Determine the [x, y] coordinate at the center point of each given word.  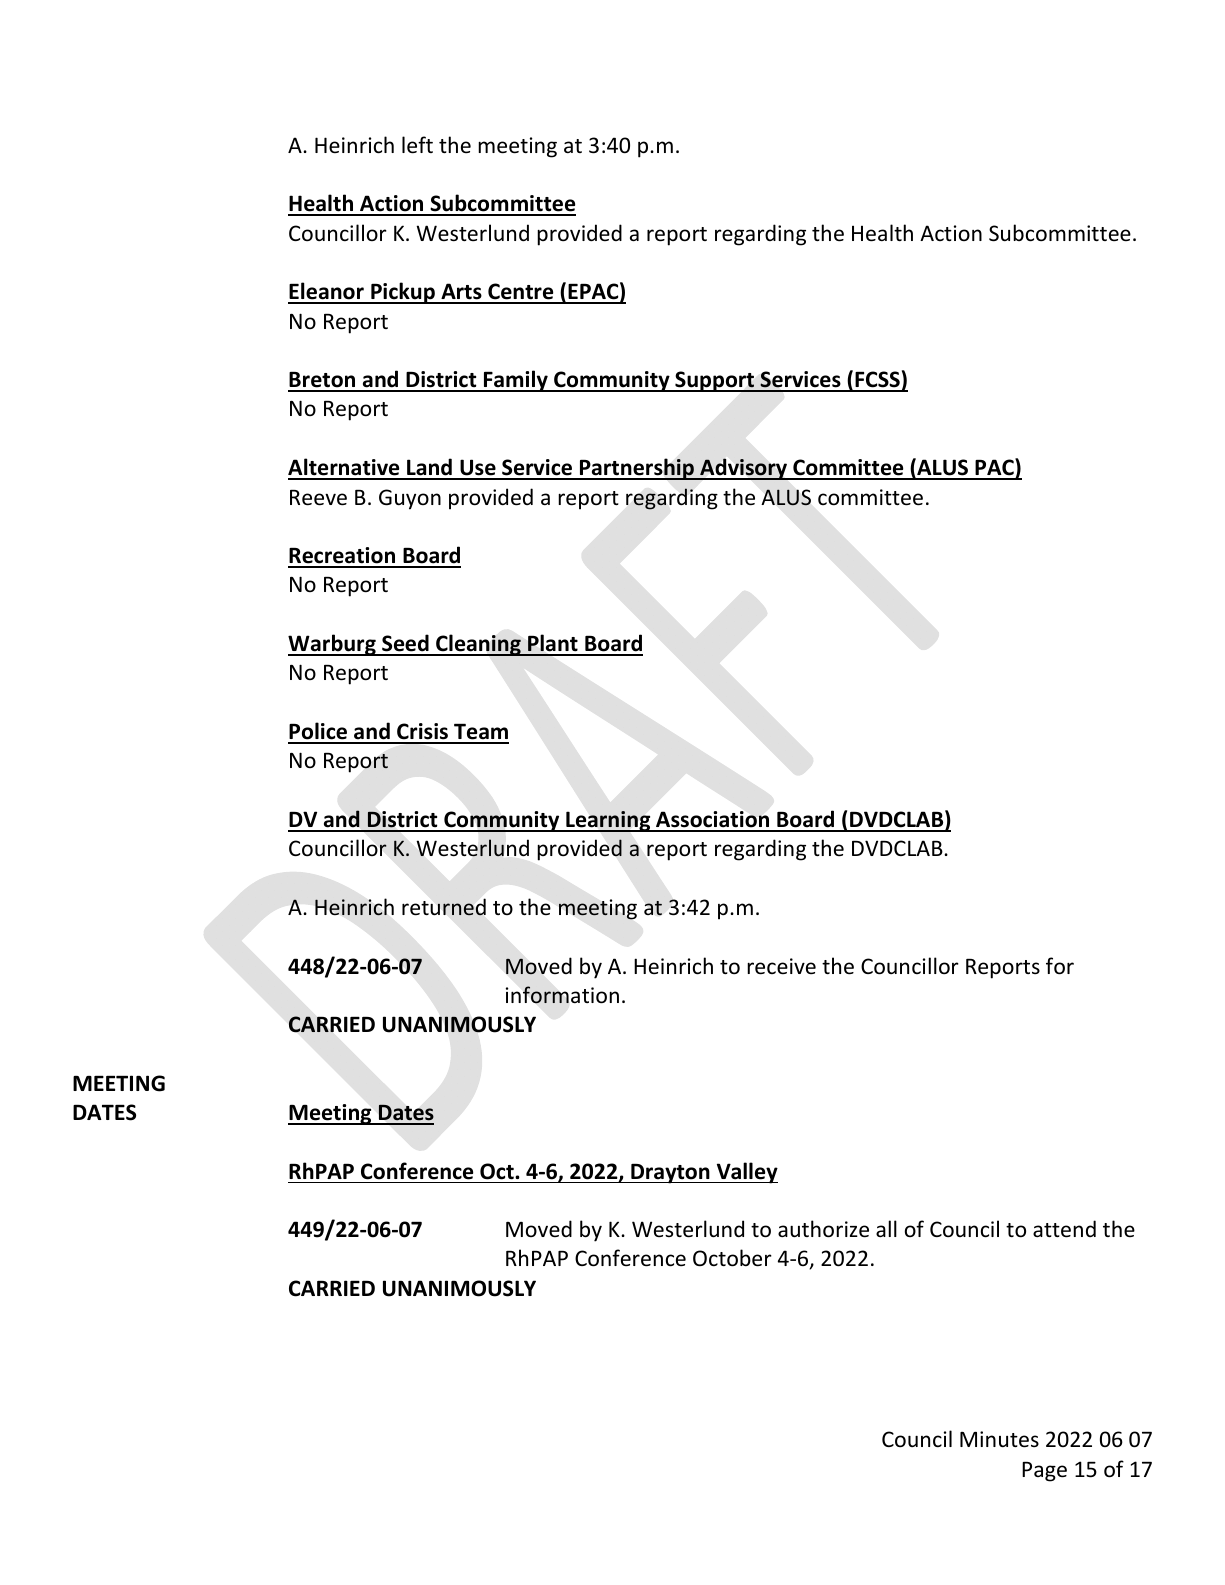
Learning [608, 821]
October [732, 1258]
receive [781, 966]
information [562, 995]
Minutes [999, 1439]
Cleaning [478, 645]
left [417, 145]
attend [1064, 1229]
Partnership [637, 469]
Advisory [743, 469]
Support [715, 381]
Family [516, 381]
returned [444, 907]
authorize [823, 1229]
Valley [746, 1173]
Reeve [318, 498]
